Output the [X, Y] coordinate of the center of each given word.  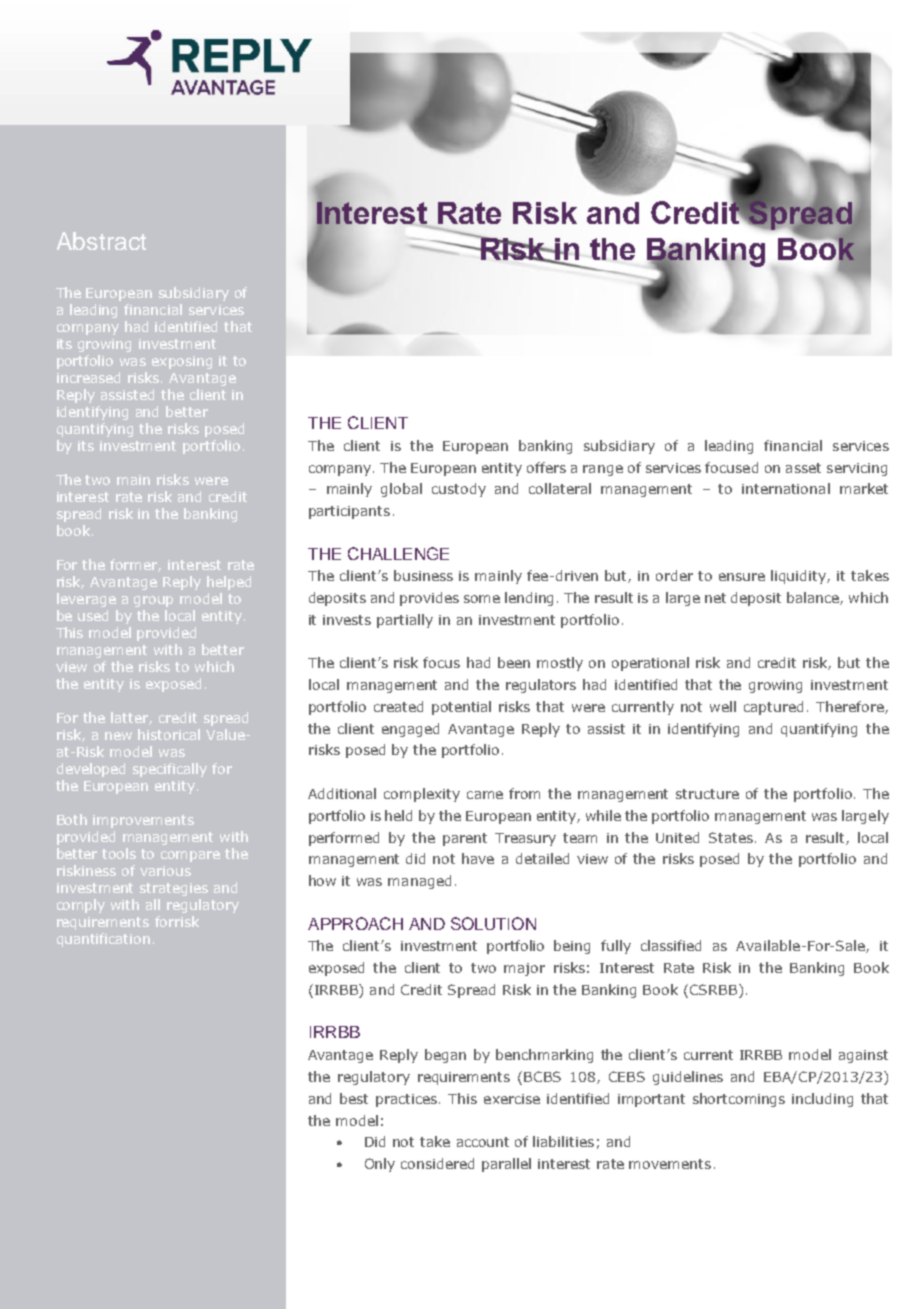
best [354, 1098]
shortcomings [739, 1100]
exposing [182, 362]
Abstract [101, 241]
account [483, 1142]
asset [803, 468]
